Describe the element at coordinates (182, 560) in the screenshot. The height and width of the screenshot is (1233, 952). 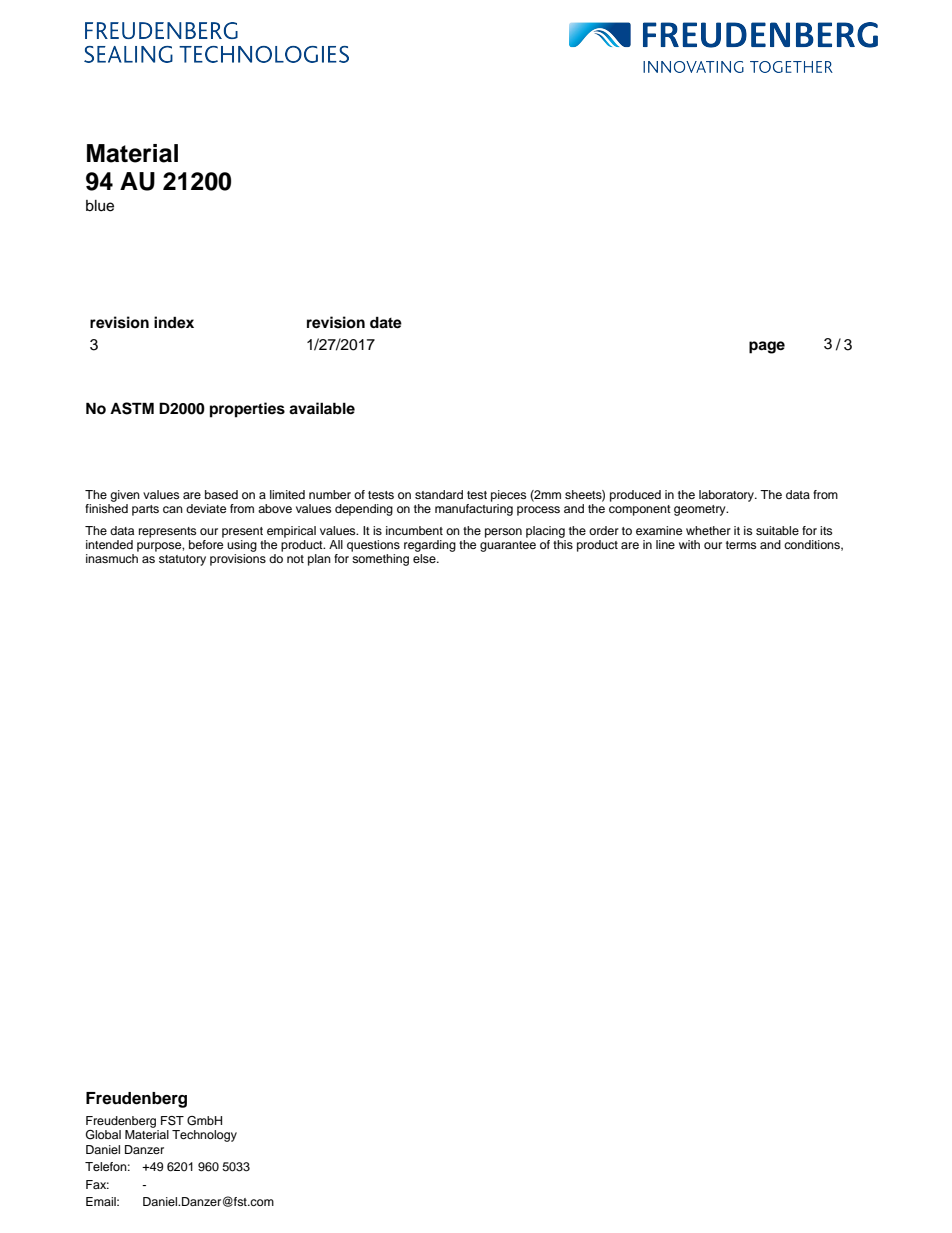
I see `statutory` at that location.
